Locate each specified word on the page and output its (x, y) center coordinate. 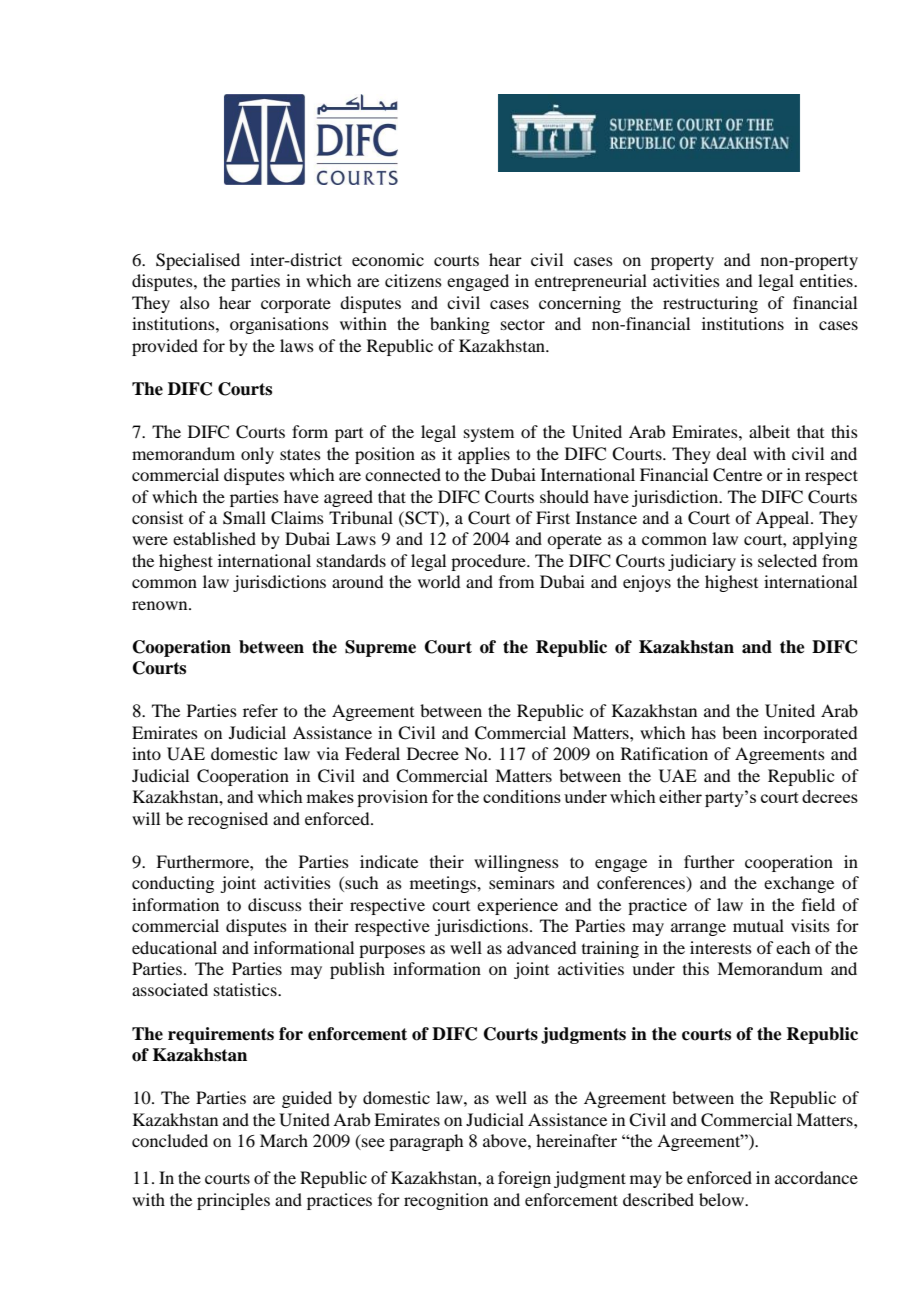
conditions (522, 796)
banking (460, 325)
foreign (524, 1179)
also (194, 302)
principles (233, 1201)
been (739, 732)
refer (260, 710)
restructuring (710, 304)
